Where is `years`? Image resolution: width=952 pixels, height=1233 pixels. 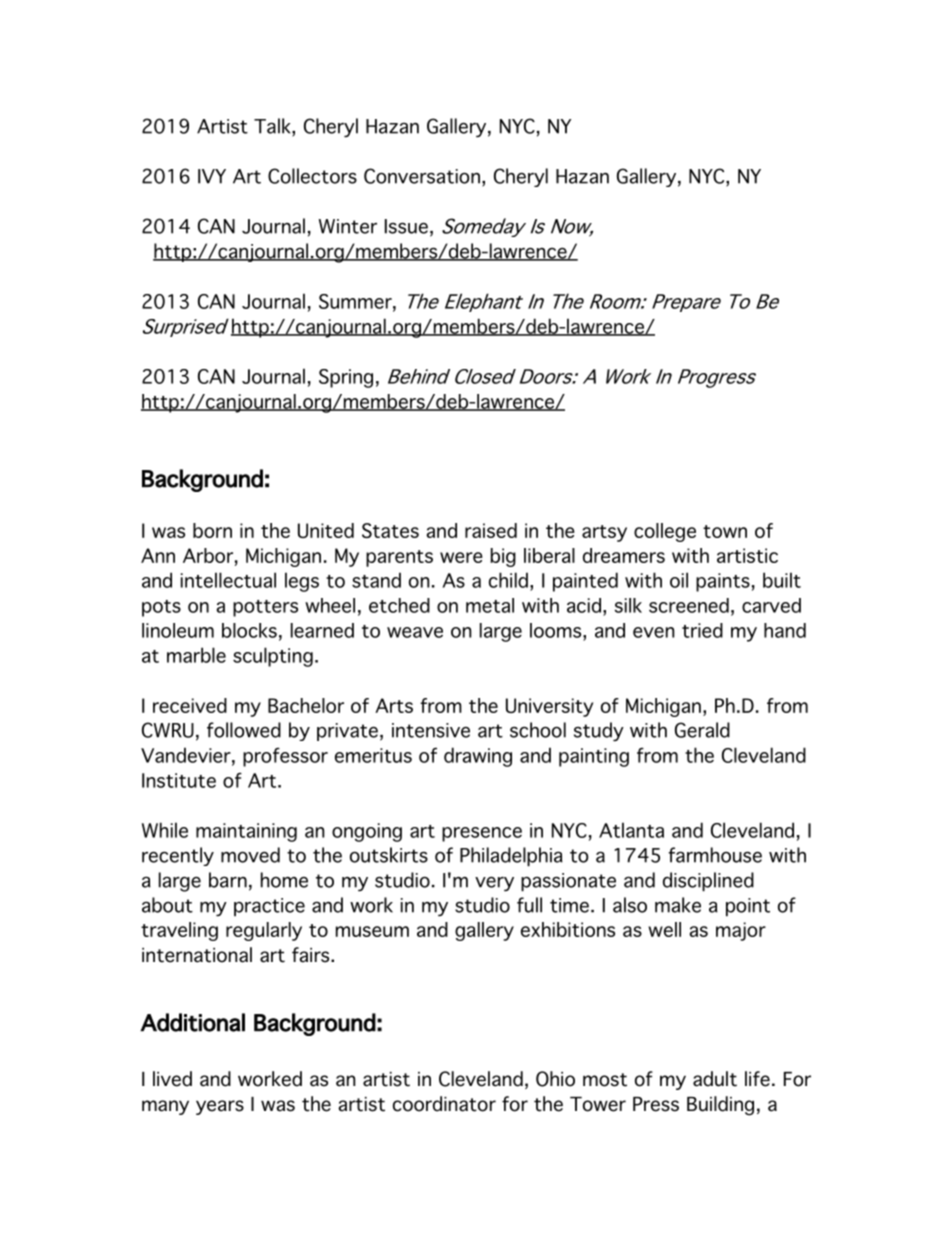 years is located at coordinates (220, 1107).
